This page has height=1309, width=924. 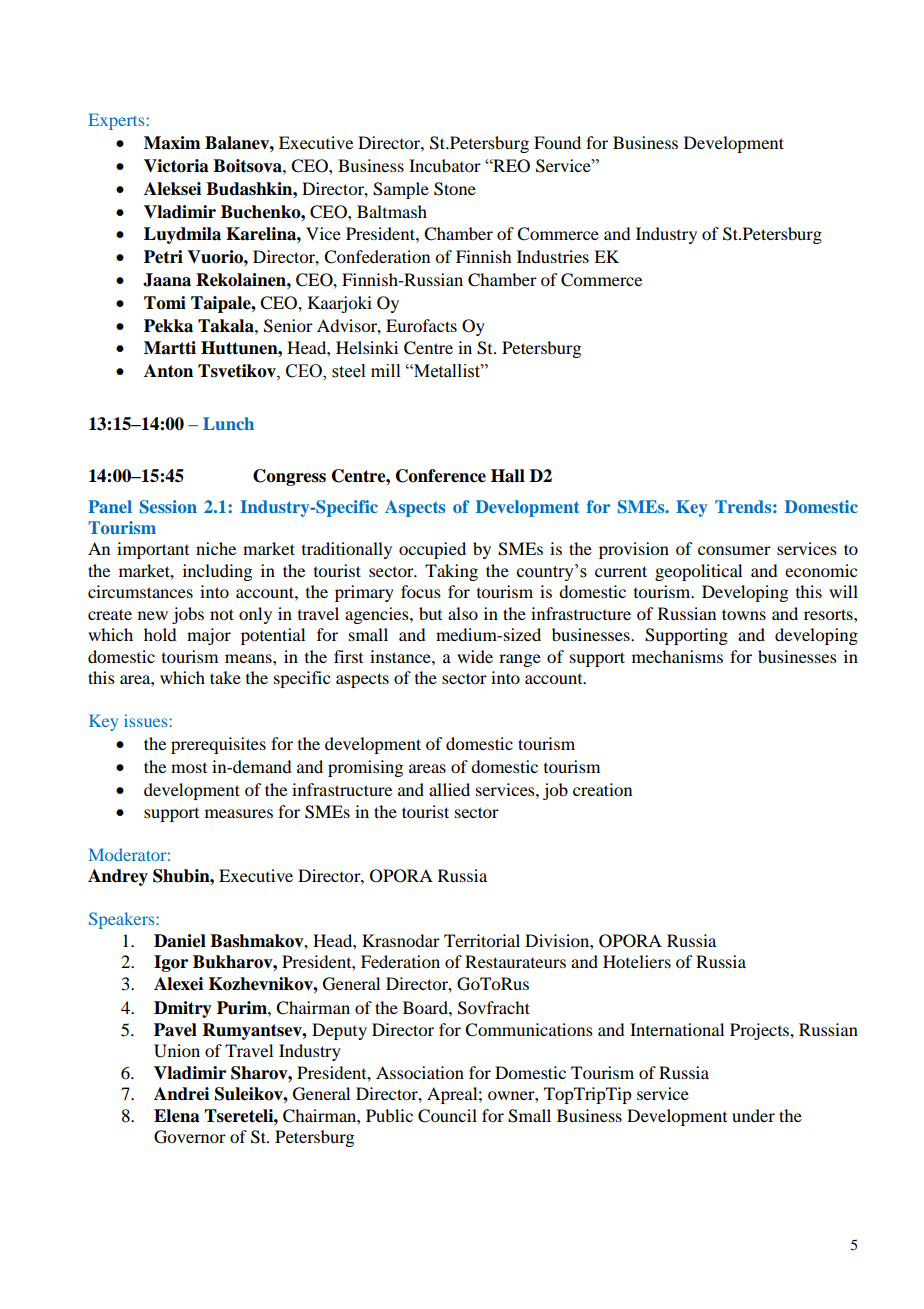 What do you see at coordinates (447, 1116) in the page?
I see `Council` at bounding box center [447, 1116].
